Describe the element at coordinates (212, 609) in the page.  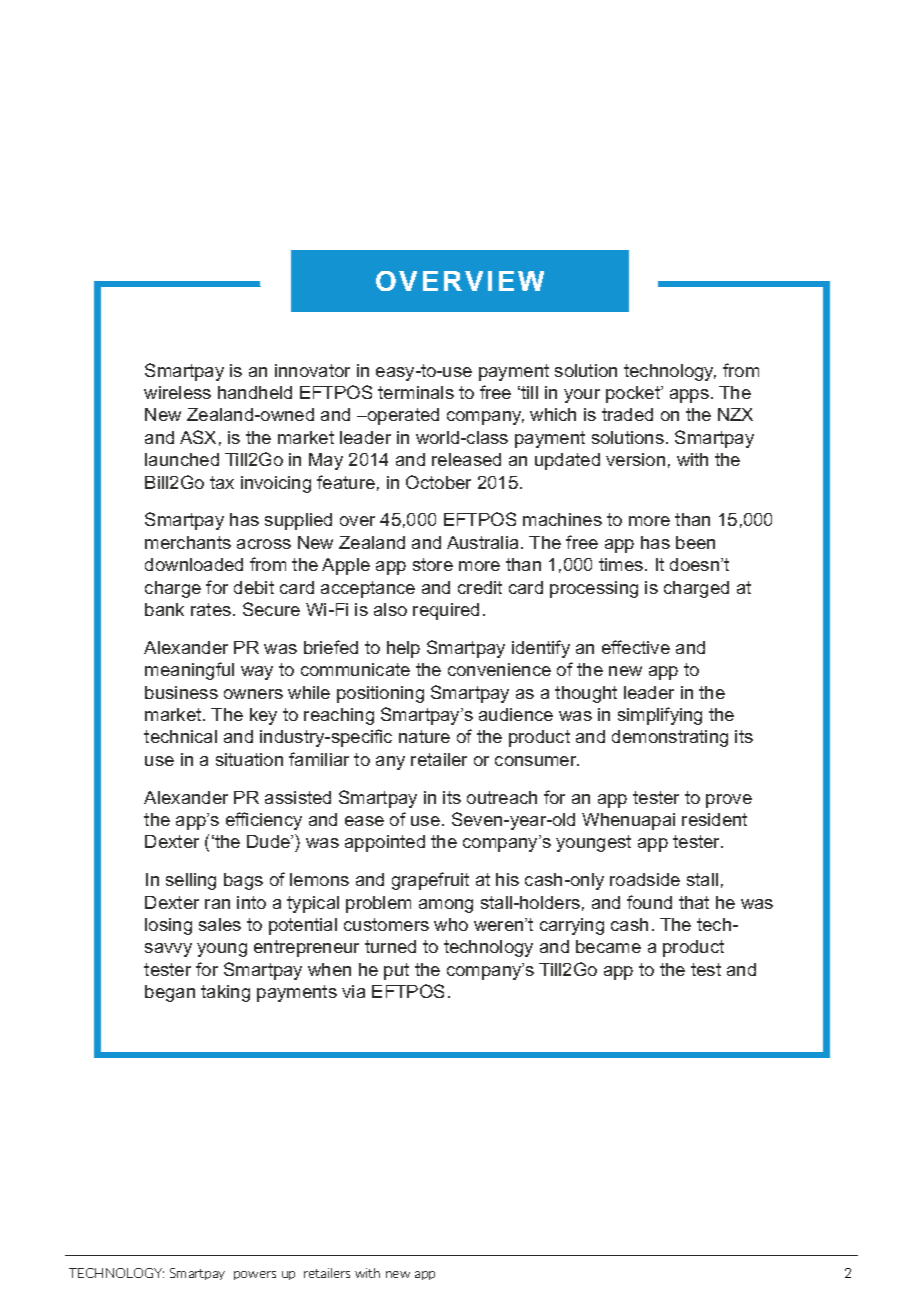
I see `rates` at that location.
